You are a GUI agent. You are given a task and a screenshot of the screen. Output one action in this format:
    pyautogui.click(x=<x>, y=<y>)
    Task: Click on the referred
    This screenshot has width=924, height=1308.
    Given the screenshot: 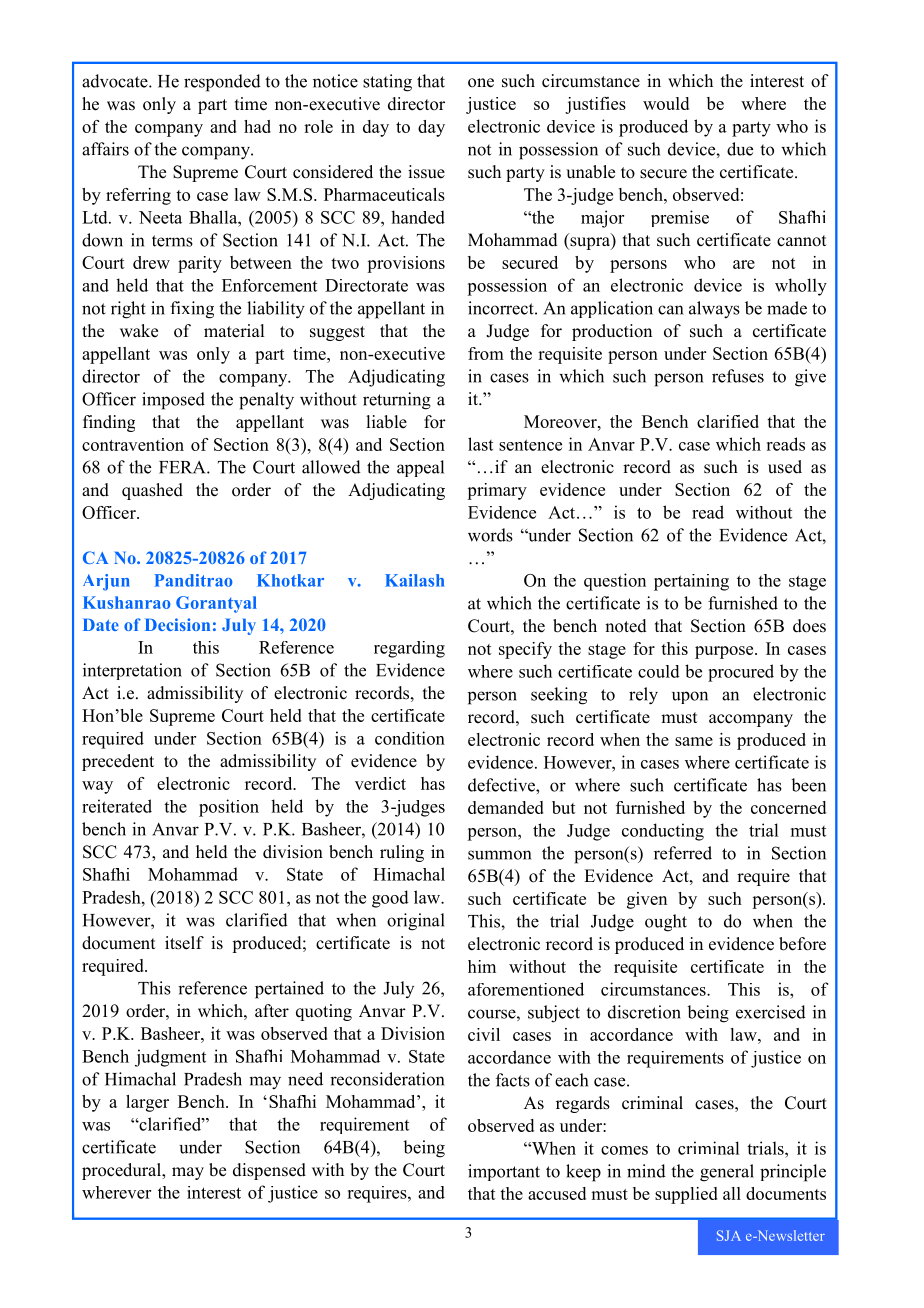 What is the action you would take?
    pyautogui.click(x=683, y=853)
